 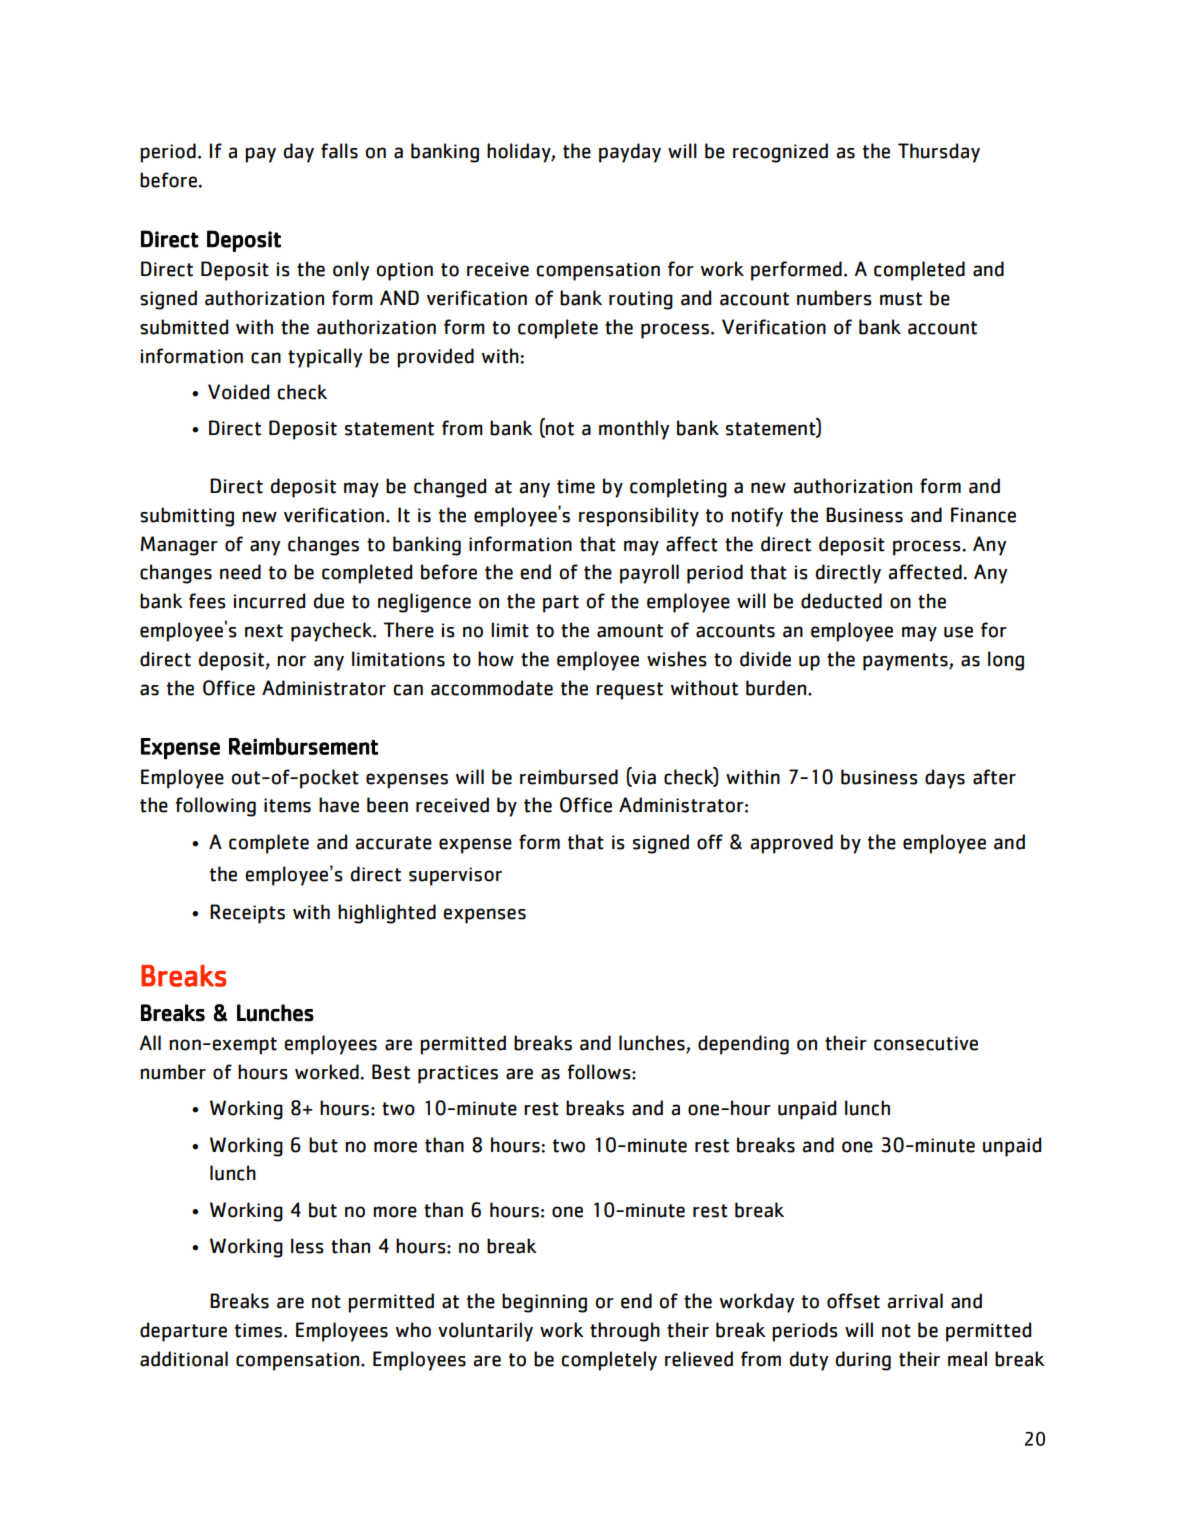 What do you see at coordinates (939, 153) in the document?
I see `Thursday` at bounding box center [939, 153].
